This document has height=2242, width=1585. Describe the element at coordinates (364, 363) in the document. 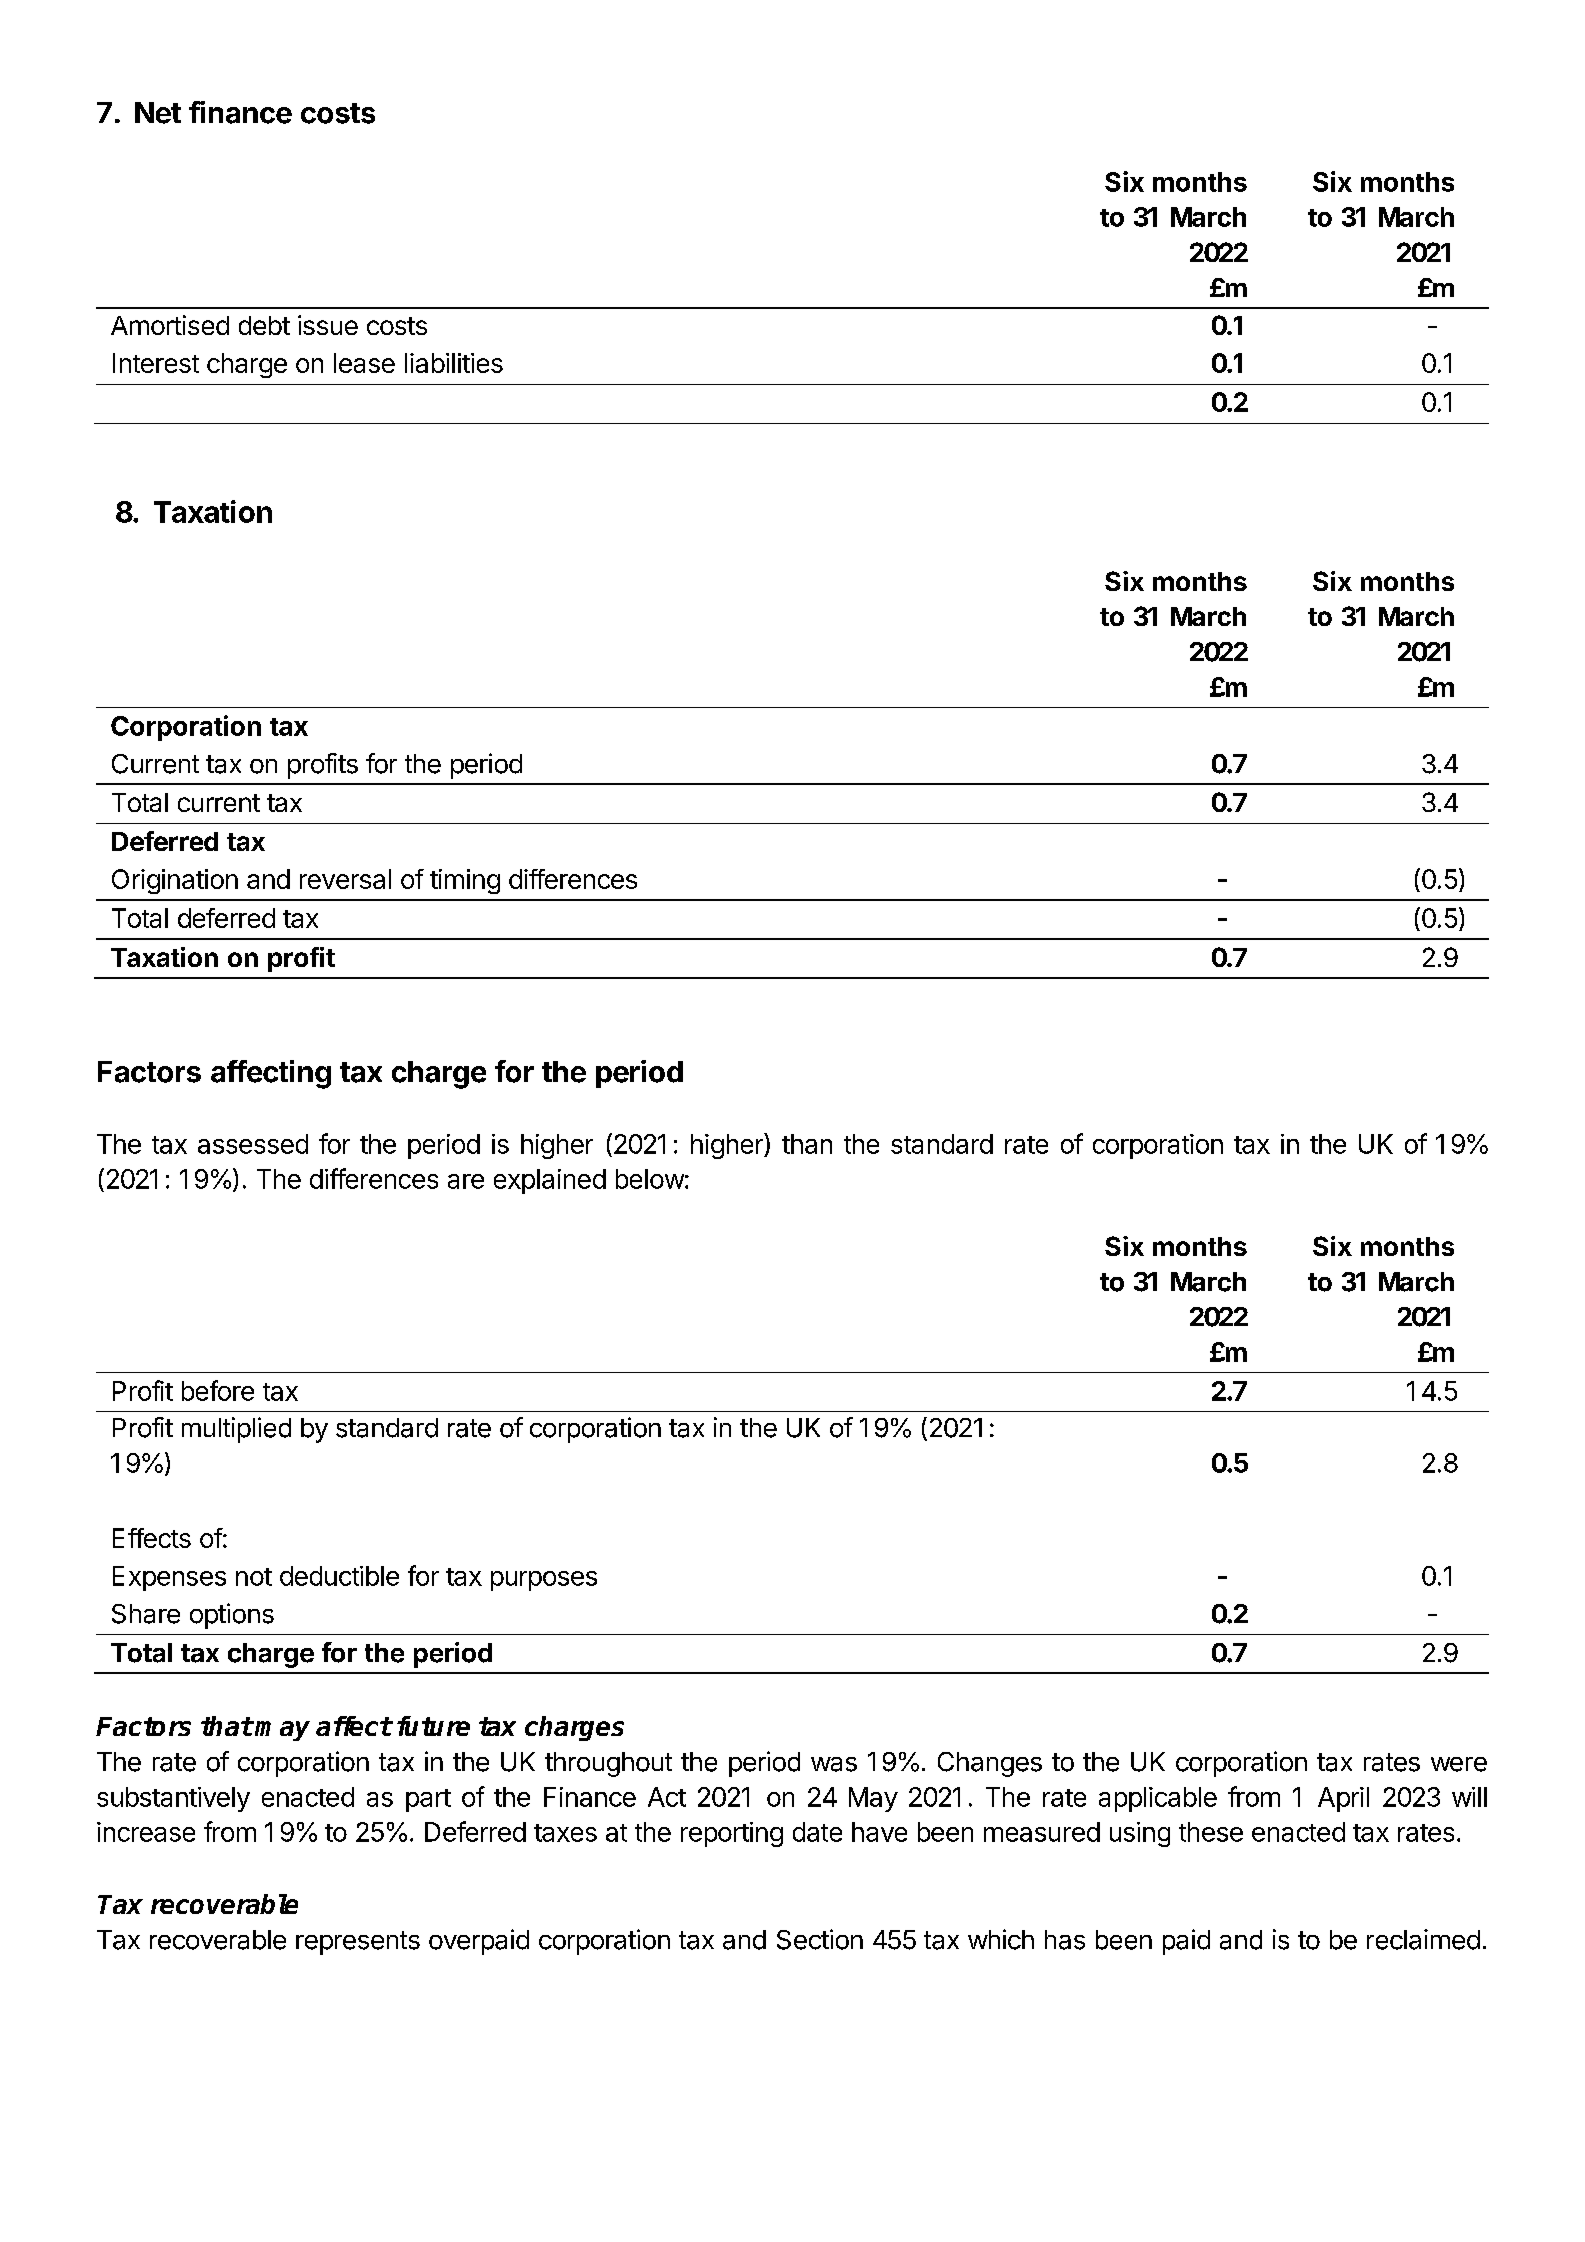

I see `lease` at that location.
